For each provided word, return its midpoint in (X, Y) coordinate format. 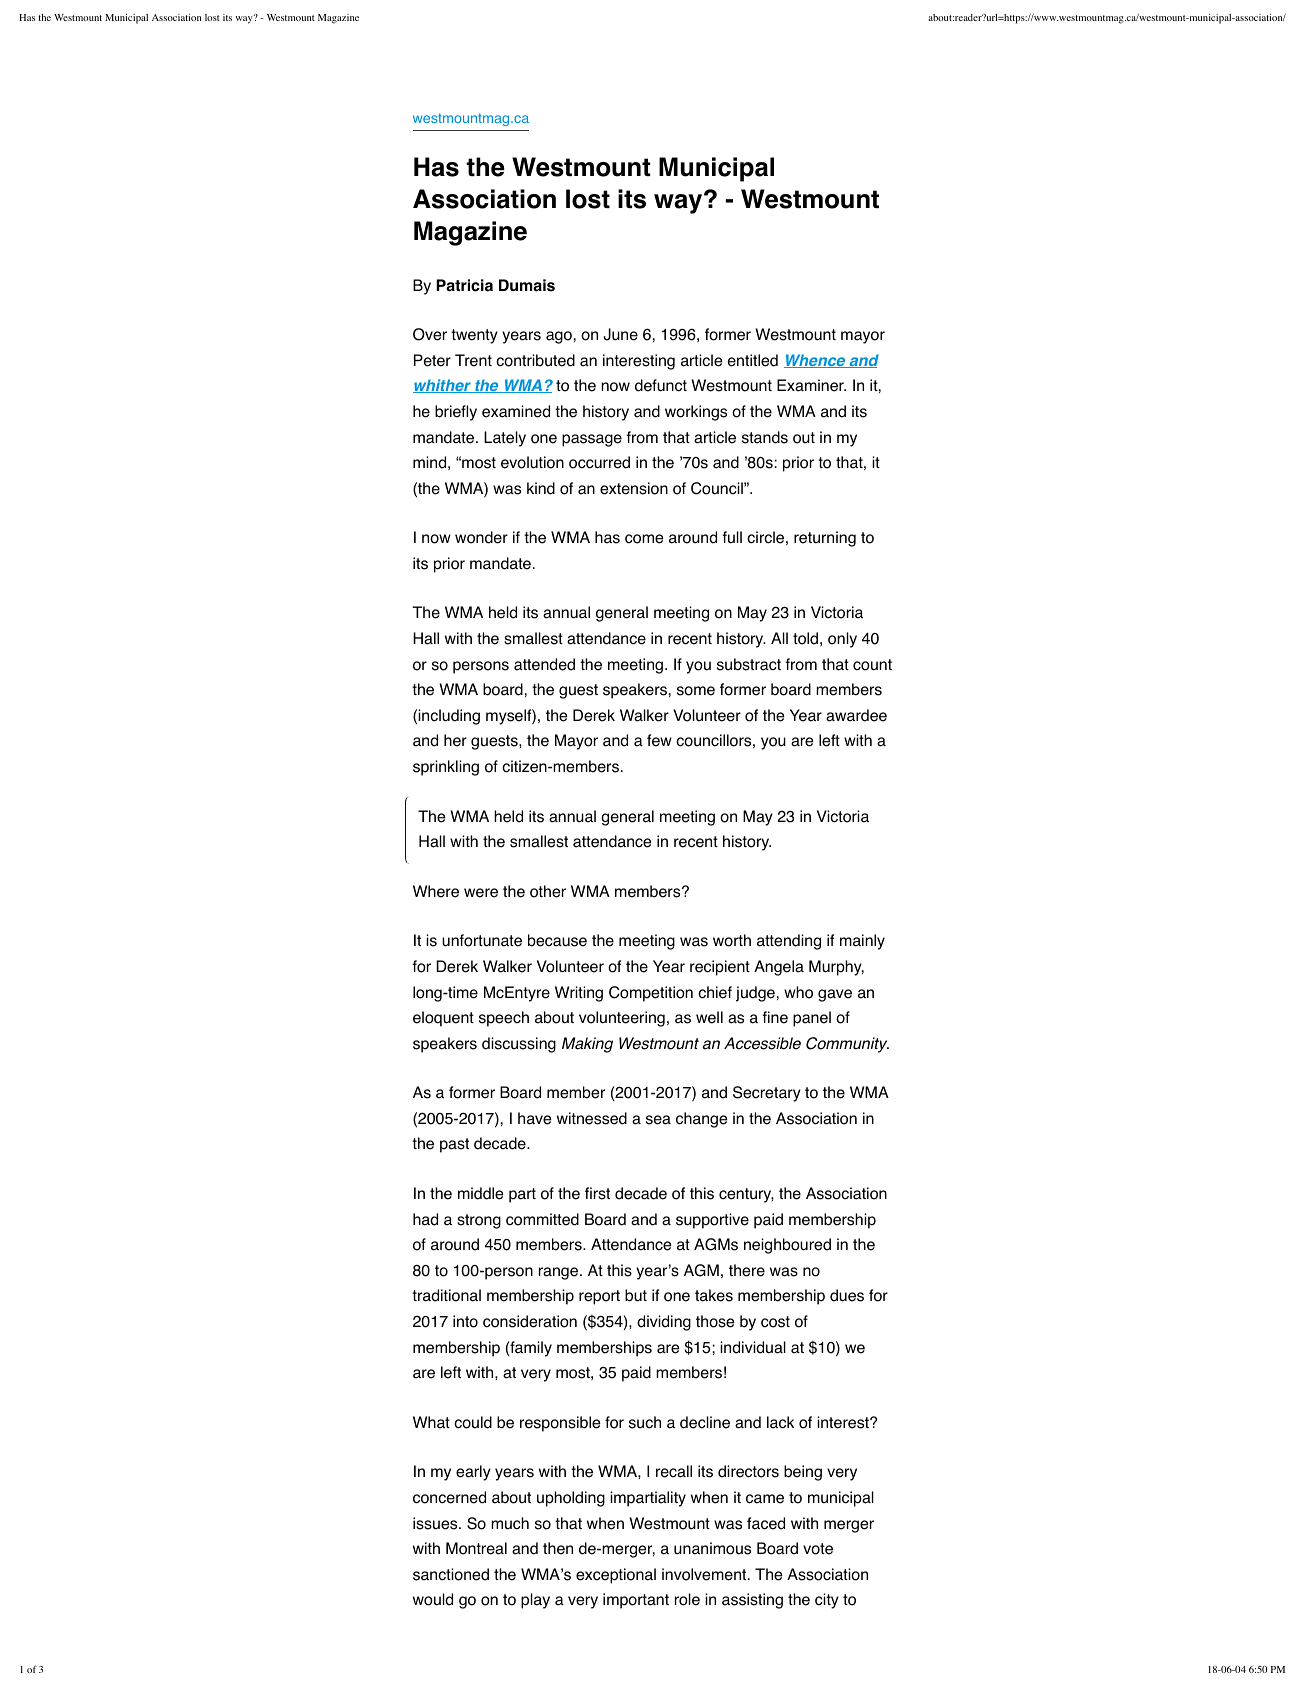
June (620, 334)
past (454, 1145)
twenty (474, 336)
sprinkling (446, 768)
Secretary (767, 1094)
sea (658, 1120)
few (659, 740)
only (842, 640)
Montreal (476, 1548)
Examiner (811, 385)
